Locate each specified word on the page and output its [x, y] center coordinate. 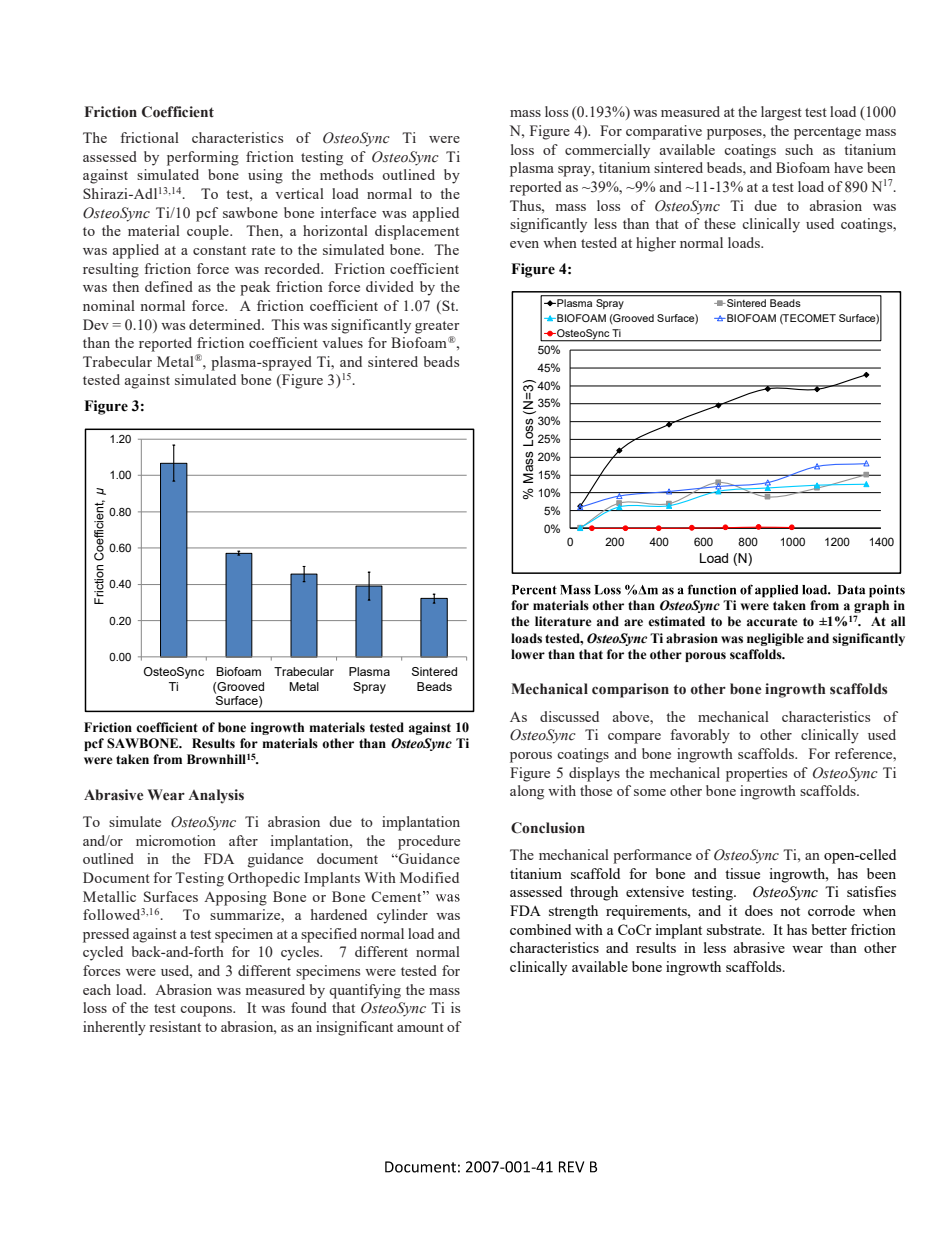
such [799, 149]
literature [563, 621]
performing [203, 158]
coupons [207, 1011]
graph [871, 608]
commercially [607, 151]
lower [528, 654]
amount [420, 1027]
